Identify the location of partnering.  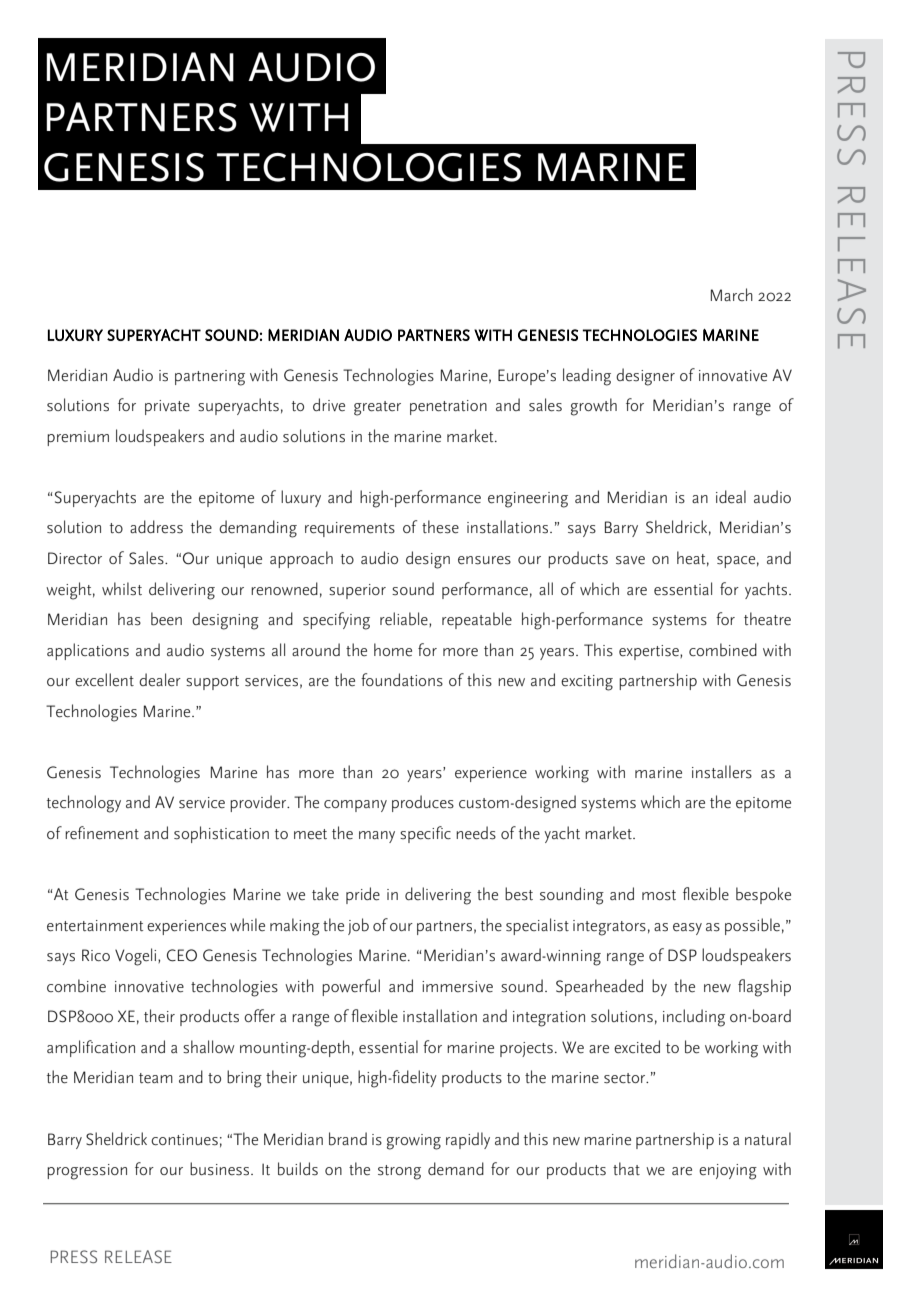
(210, 378).
